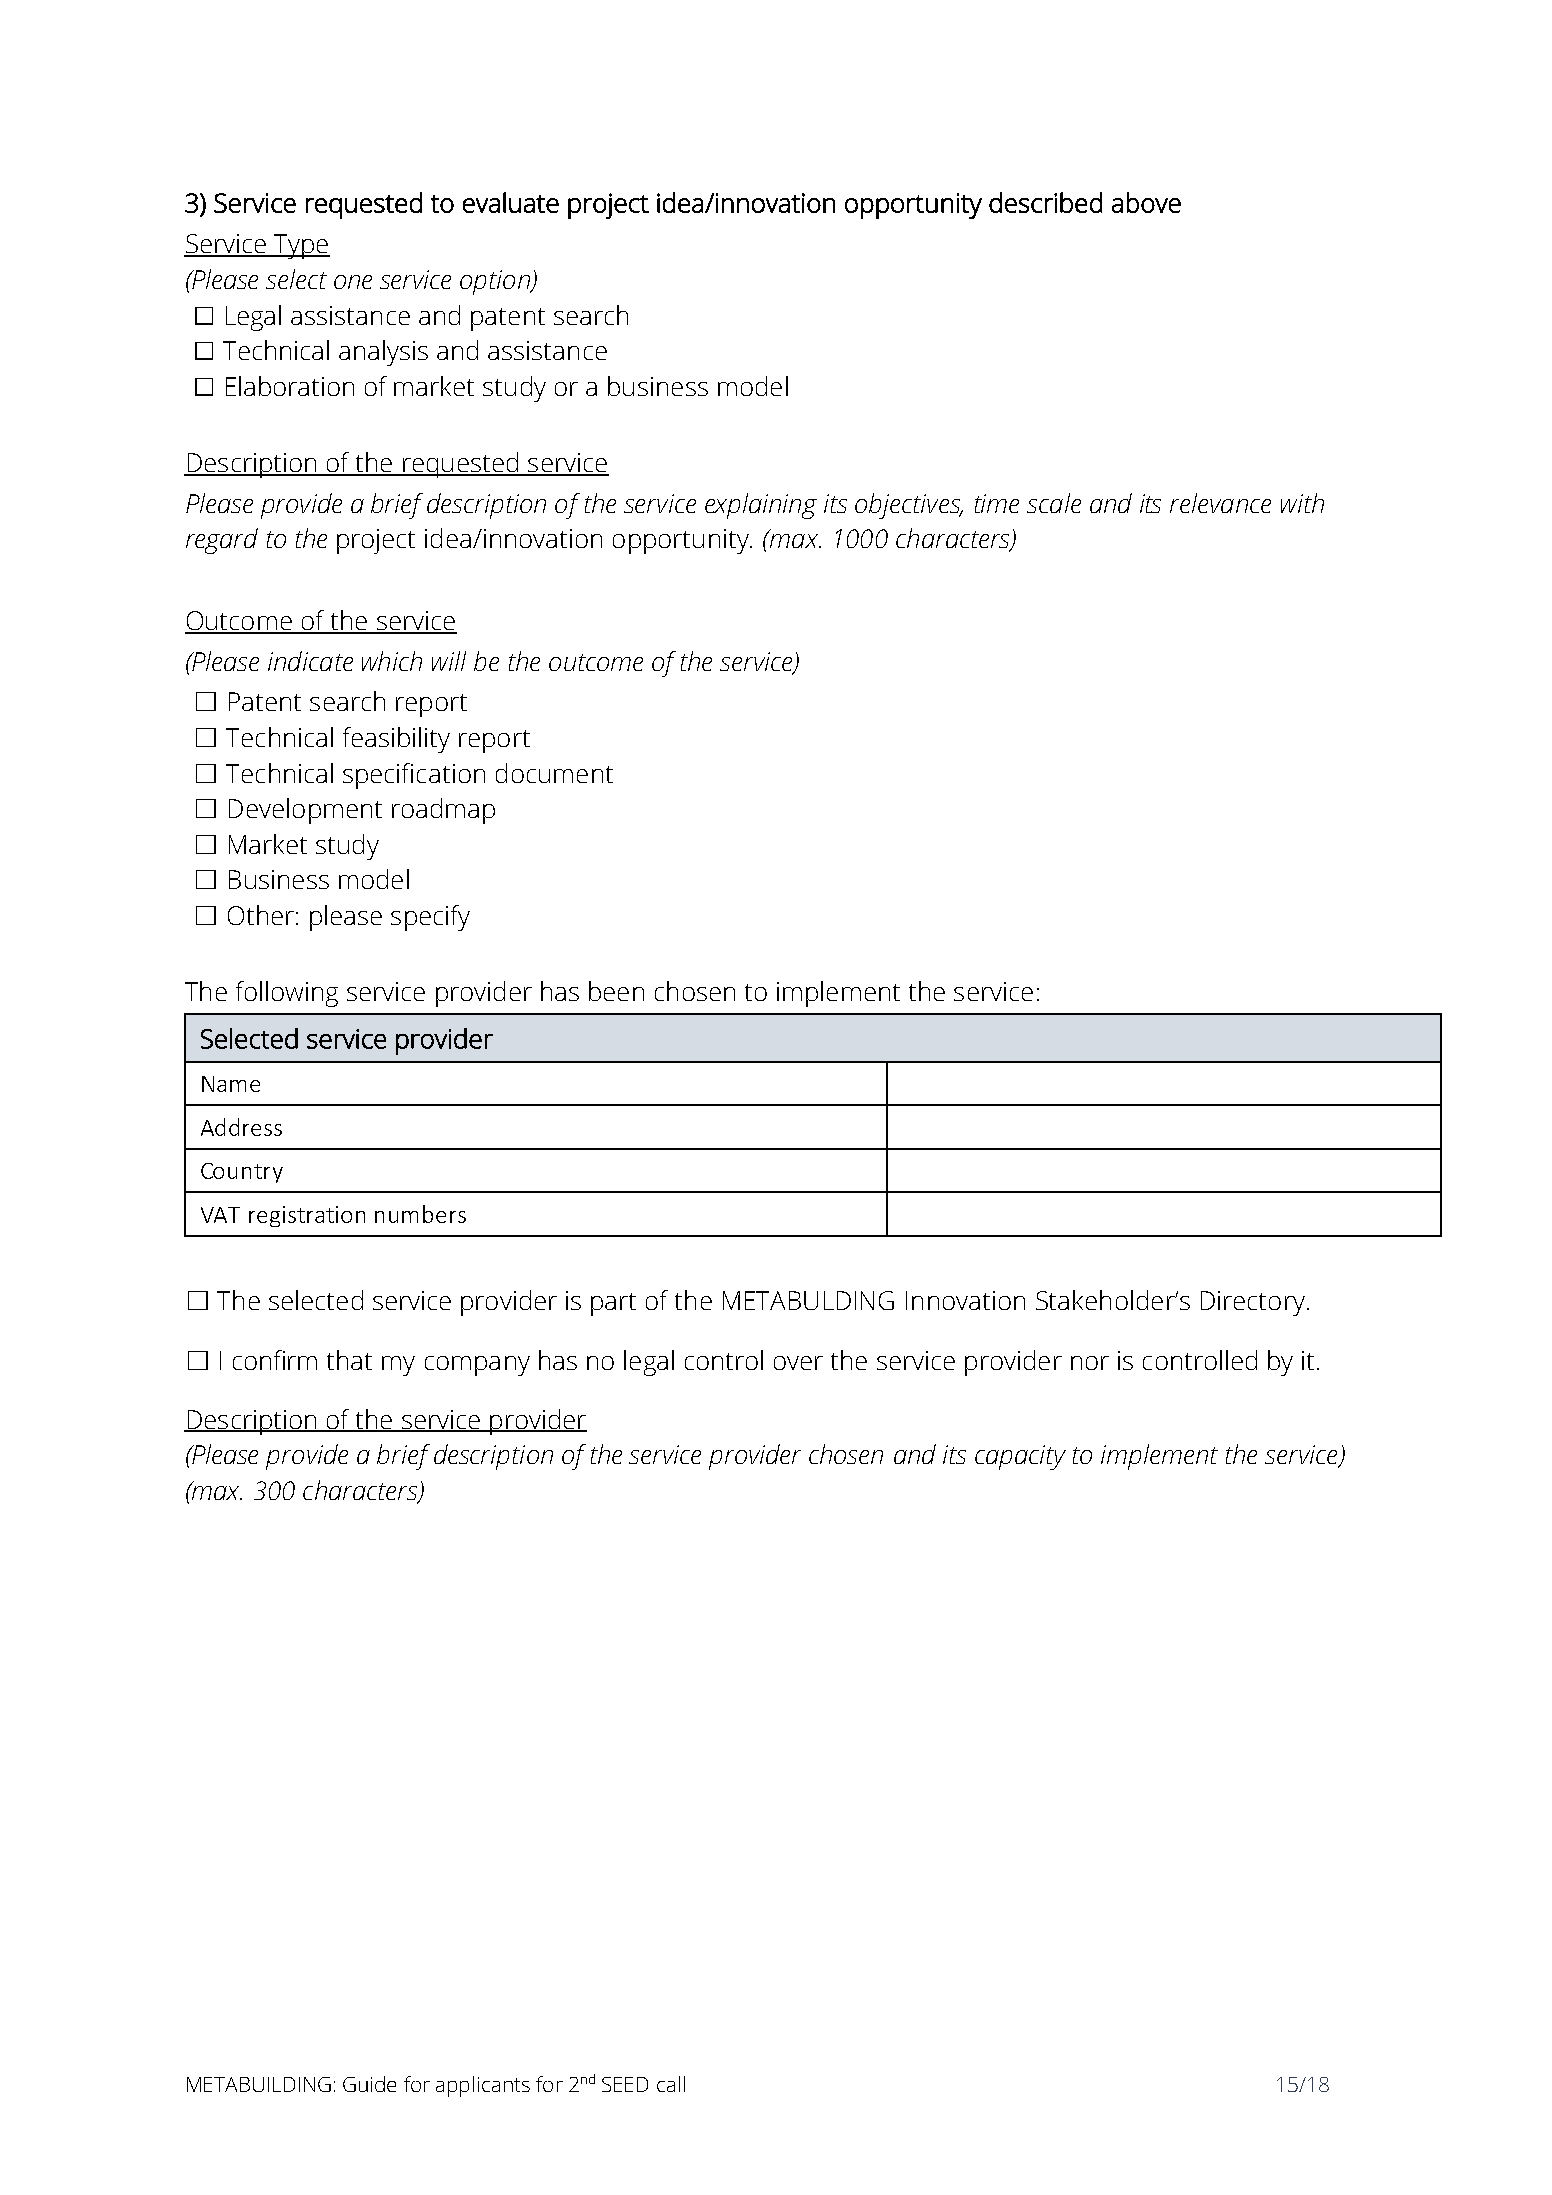 The height and width of the screenshot is (2195, 1552). What do you see at coordinates (307, 1216) in the screenshot?
I see `registration` at bounding box center [307, 1216].
